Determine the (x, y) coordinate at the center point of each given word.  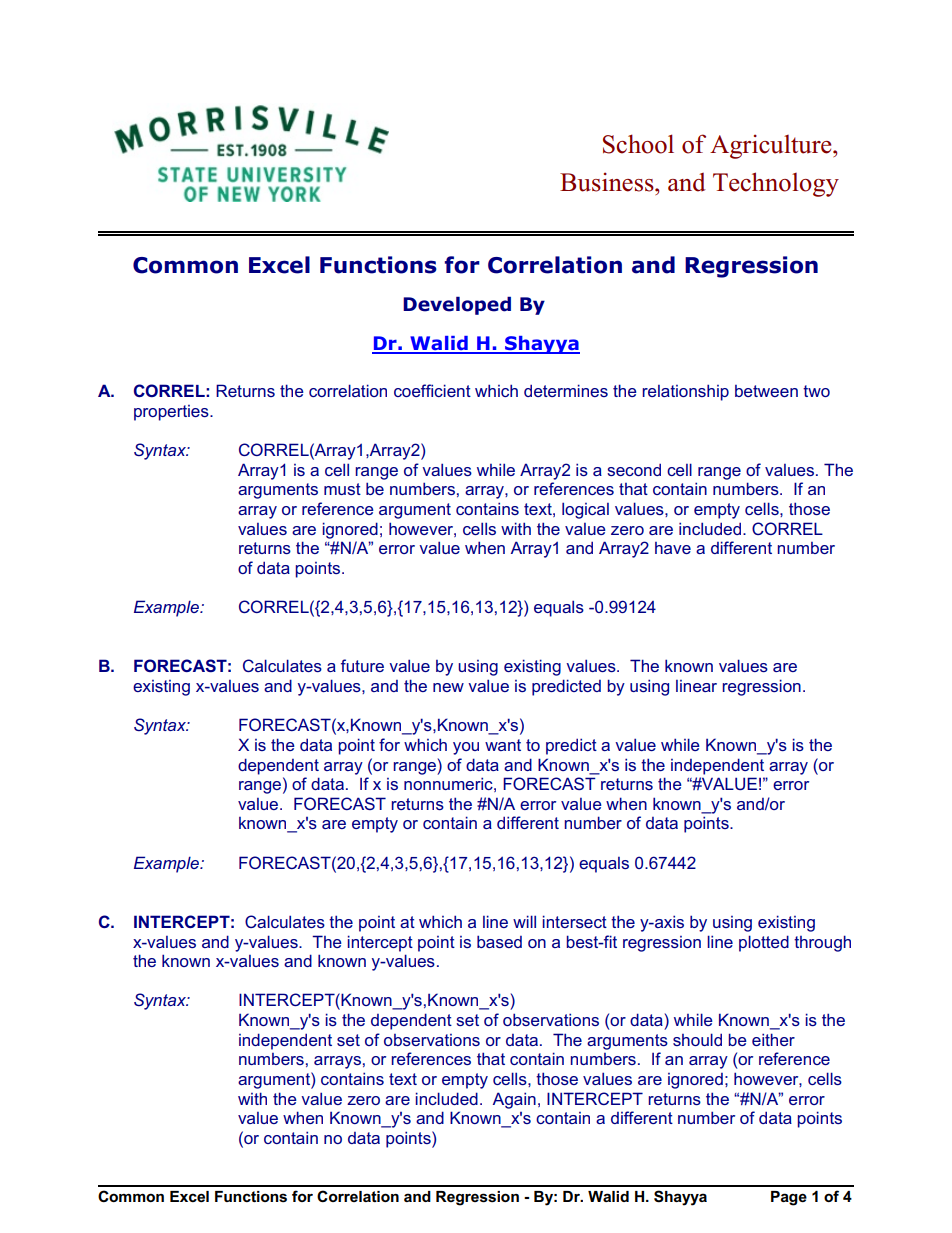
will (524, 921)
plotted (764, 943)
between (766, 391)
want (503, 745)
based (499, 941)
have (673, 548)
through (822, 943)
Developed (457, 305)
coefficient (432, 390)
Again (514, 1100)
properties (172, 413)
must (342, 489)
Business (608, 182)
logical (585, 510)
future (362, 665)
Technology (776, 184)
